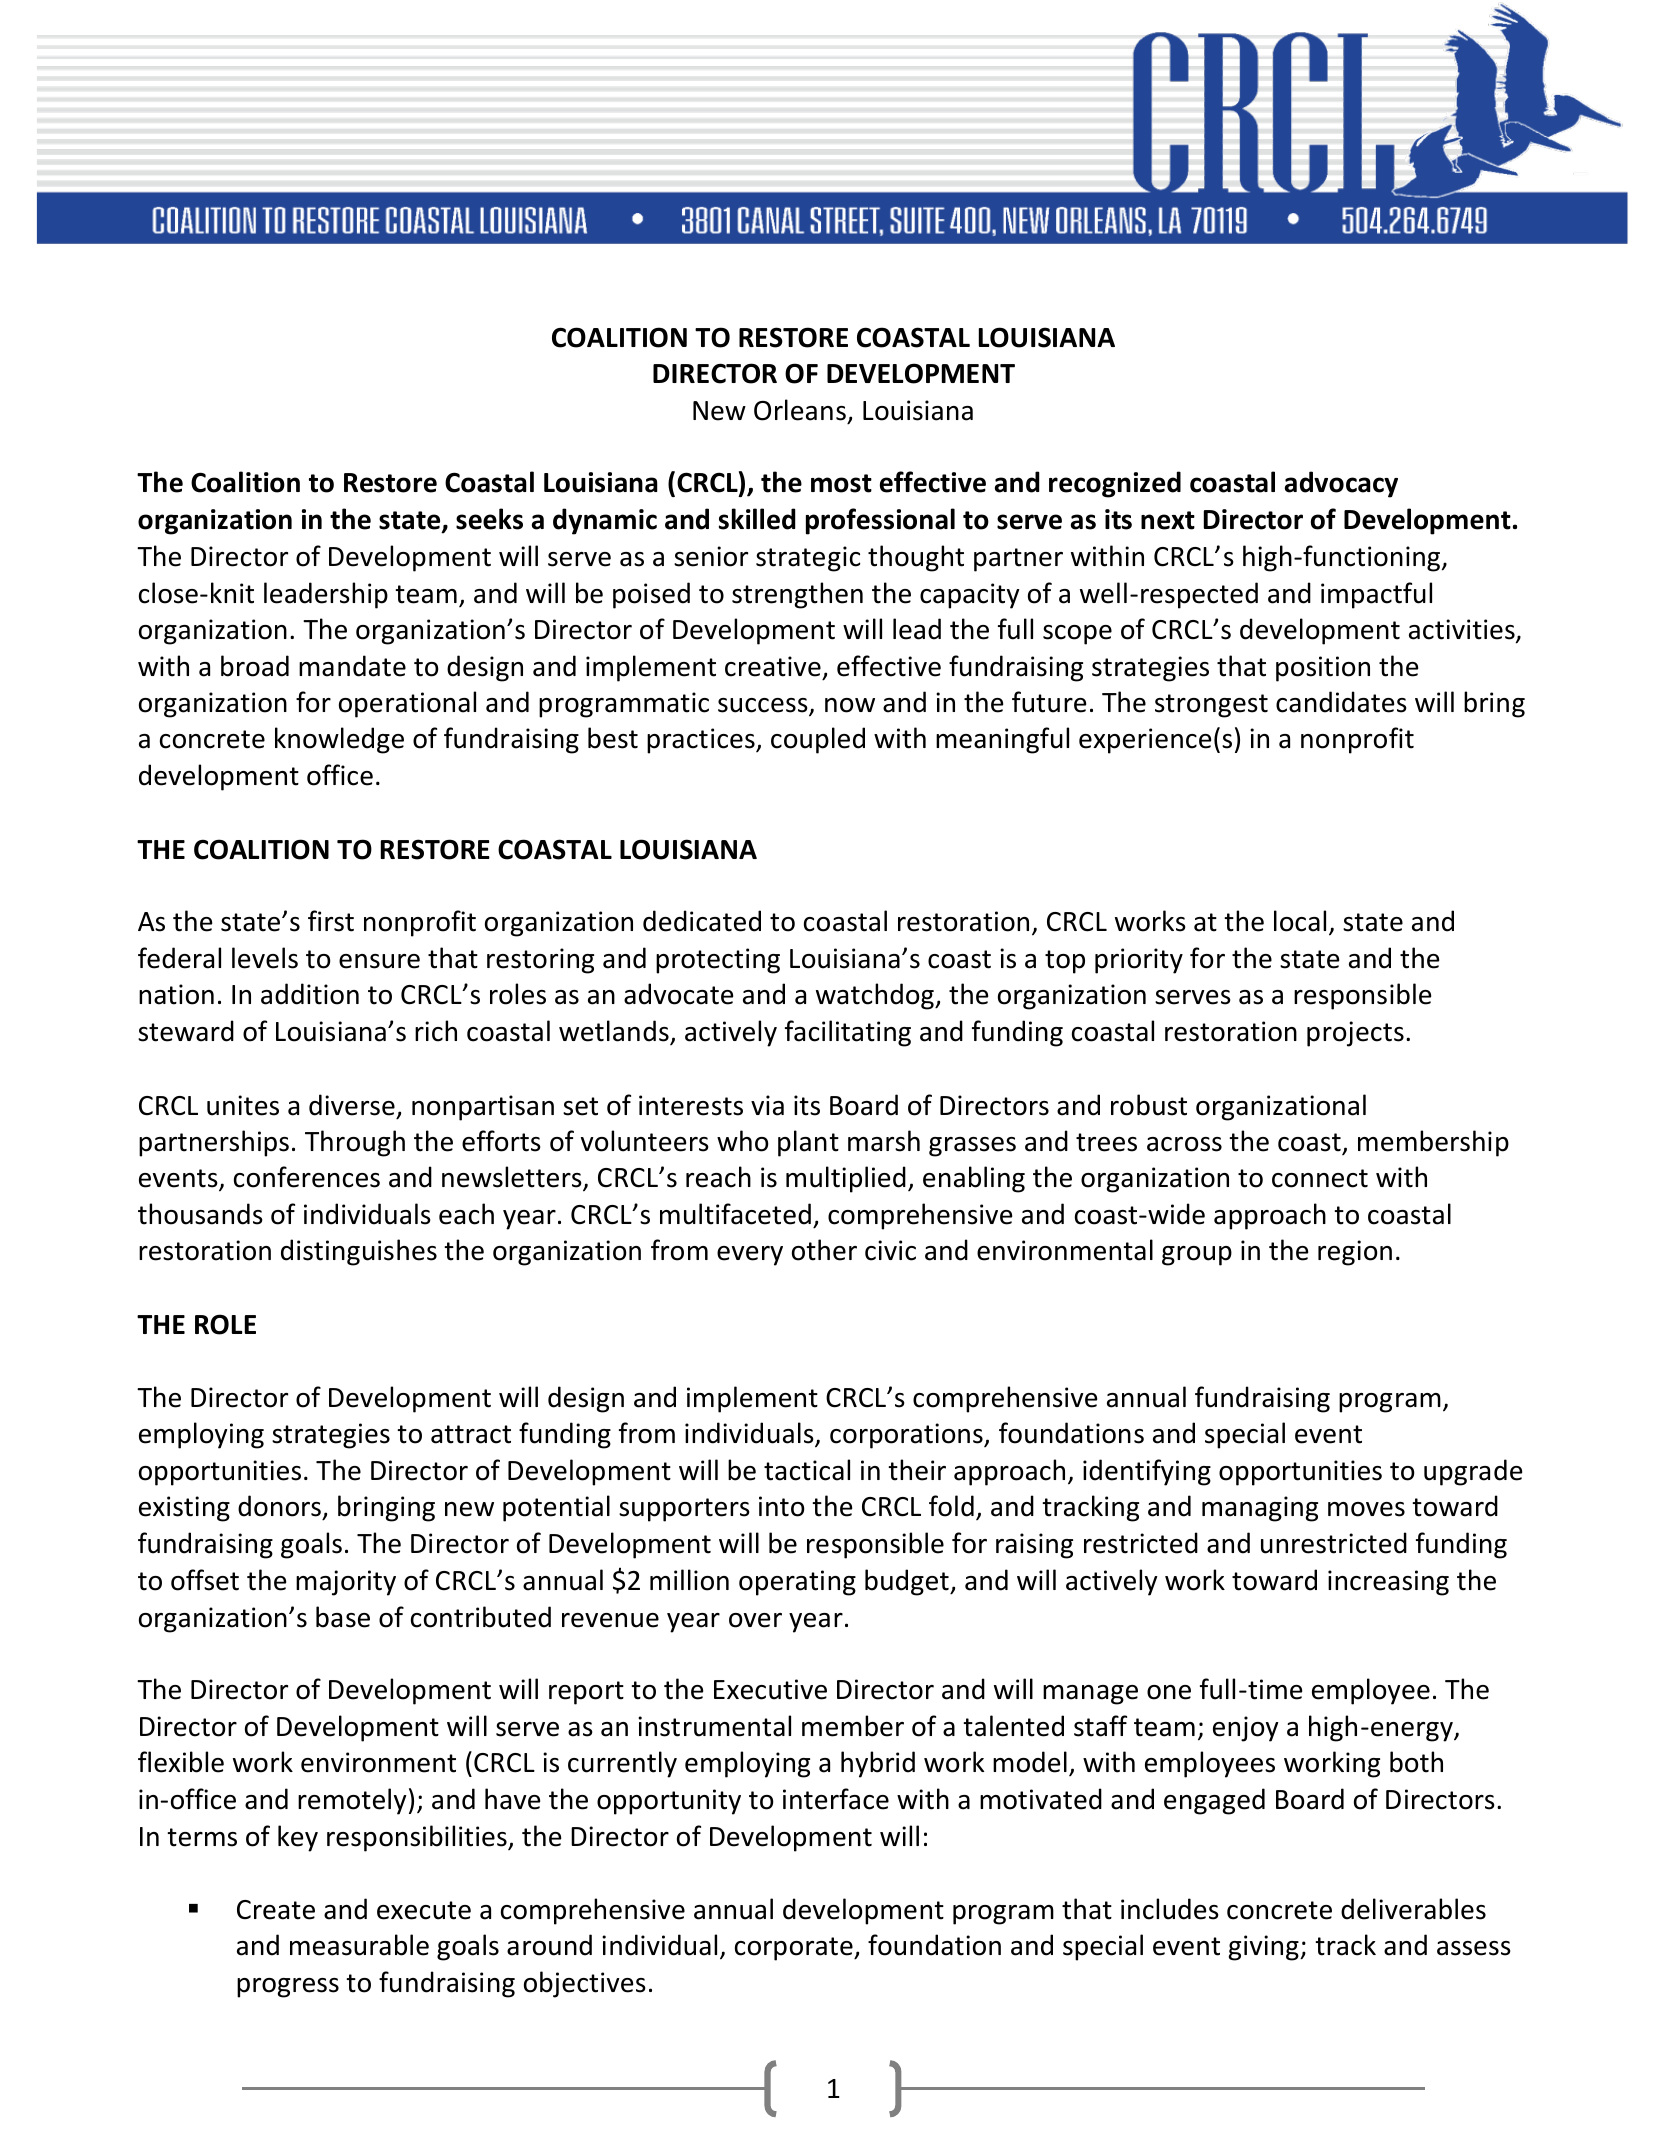 The height and width of the image is (2156, 1666). I want to click on multiplied, so click(846, 1179).
